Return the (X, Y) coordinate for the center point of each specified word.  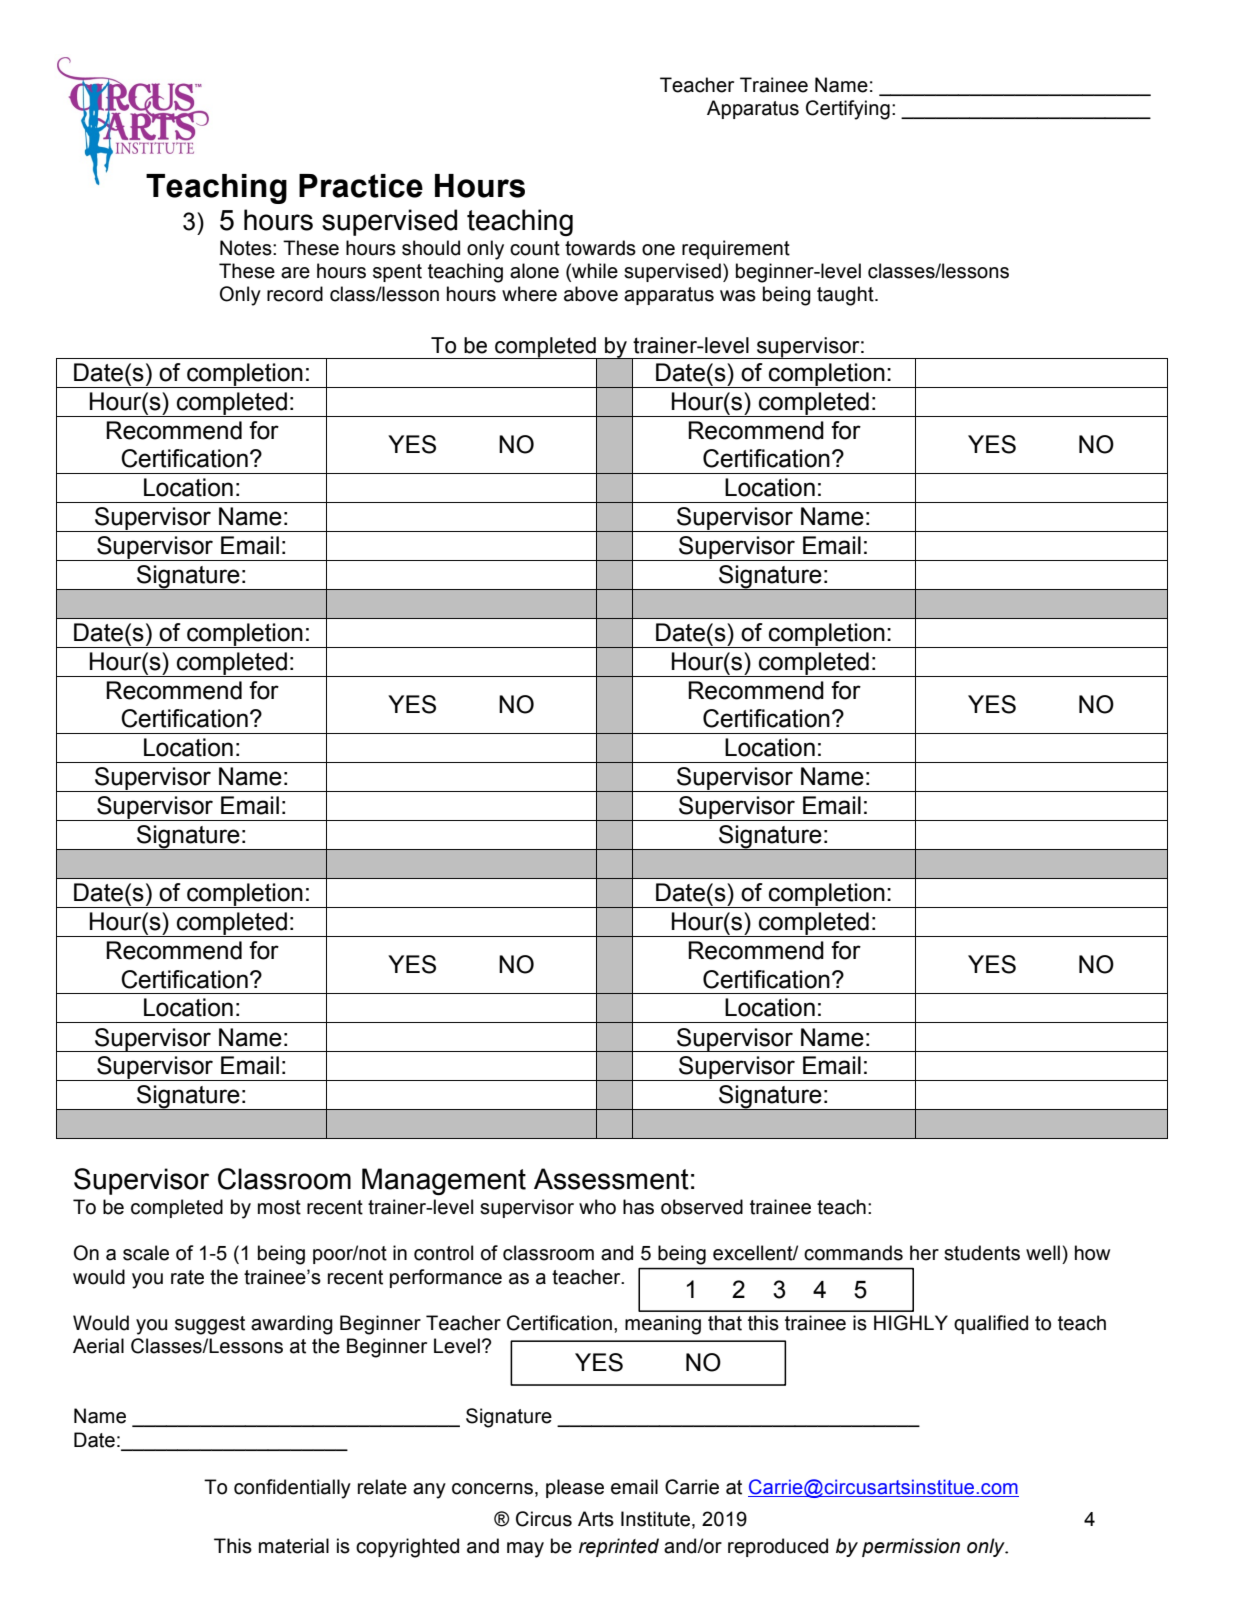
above (591, 294)
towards (600, 248)
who (597, 1207)
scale (146, 1253)
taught (846, 296)
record (295, 294)
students (982, 1253)
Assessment (611, 1179)
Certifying (848, 110)
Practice (361, 186)
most (279, 1207)
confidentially (292, 1489)
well (1043, 1253)
